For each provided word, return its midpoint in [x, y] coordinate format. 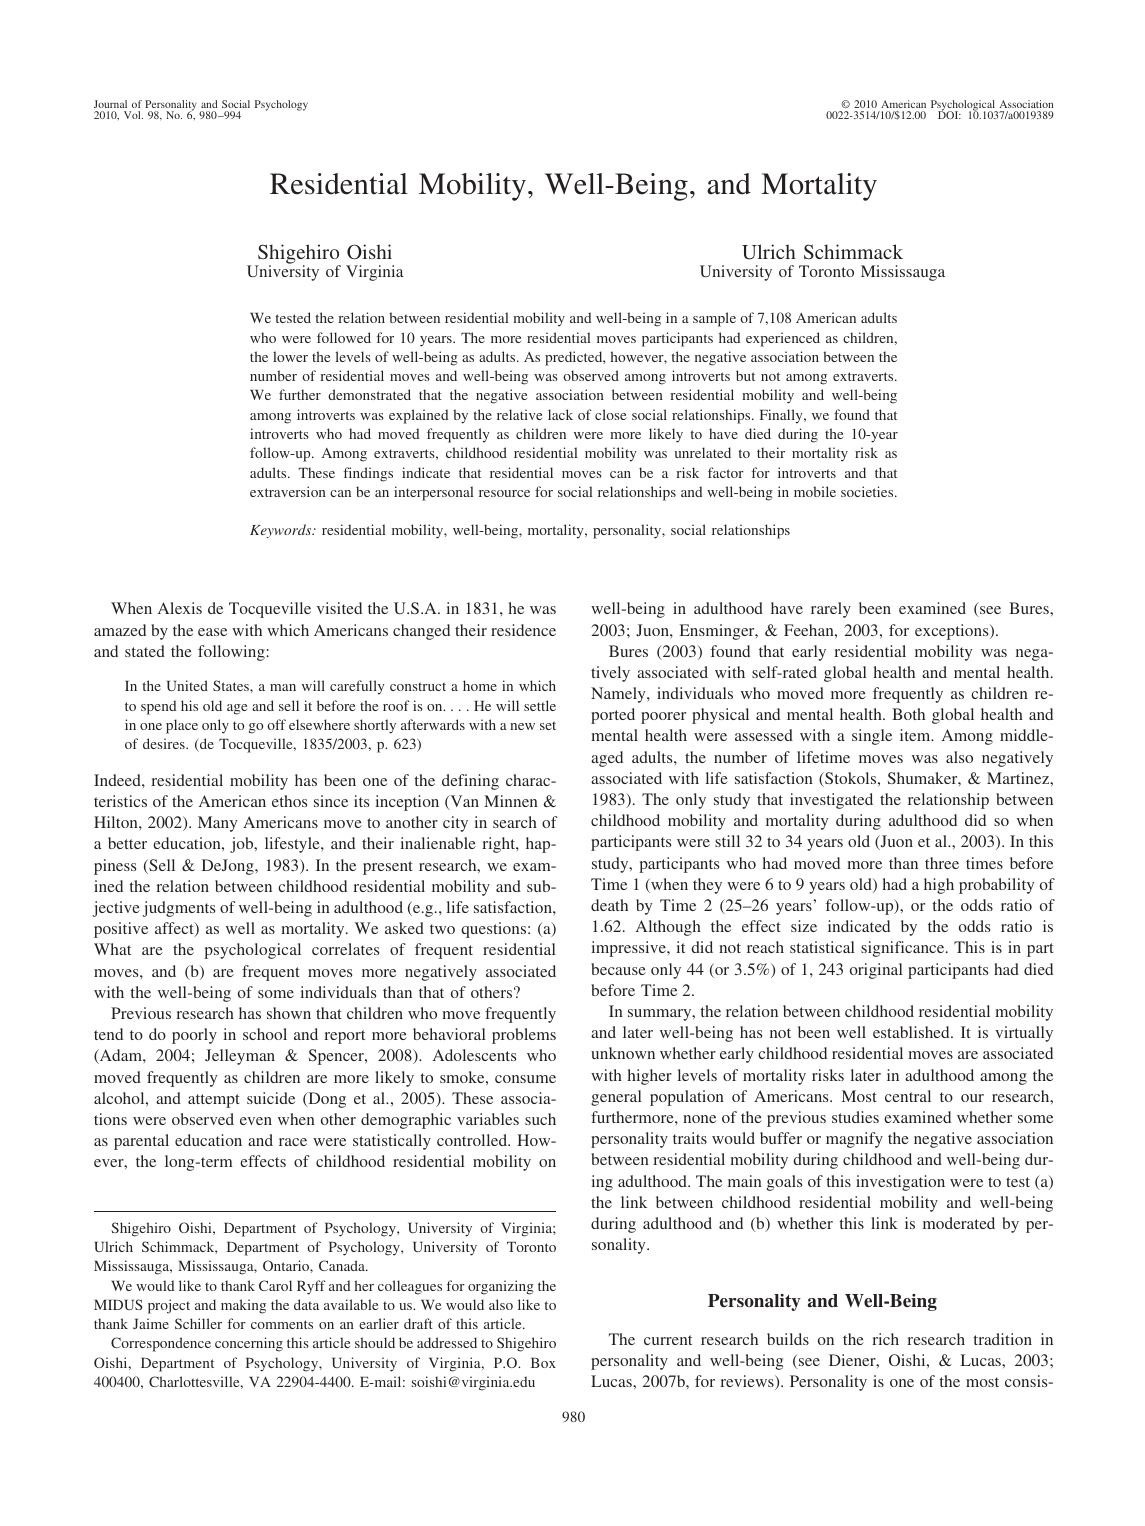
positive [121, 930]
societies [868, 491]
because [618, 969]
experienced [783, 339]
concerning [249, 1344]
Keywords [282, 531]
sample [714, 319]
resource [504, 493]
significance [904, 949]
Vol [133, 115]
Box [543, 1363]
